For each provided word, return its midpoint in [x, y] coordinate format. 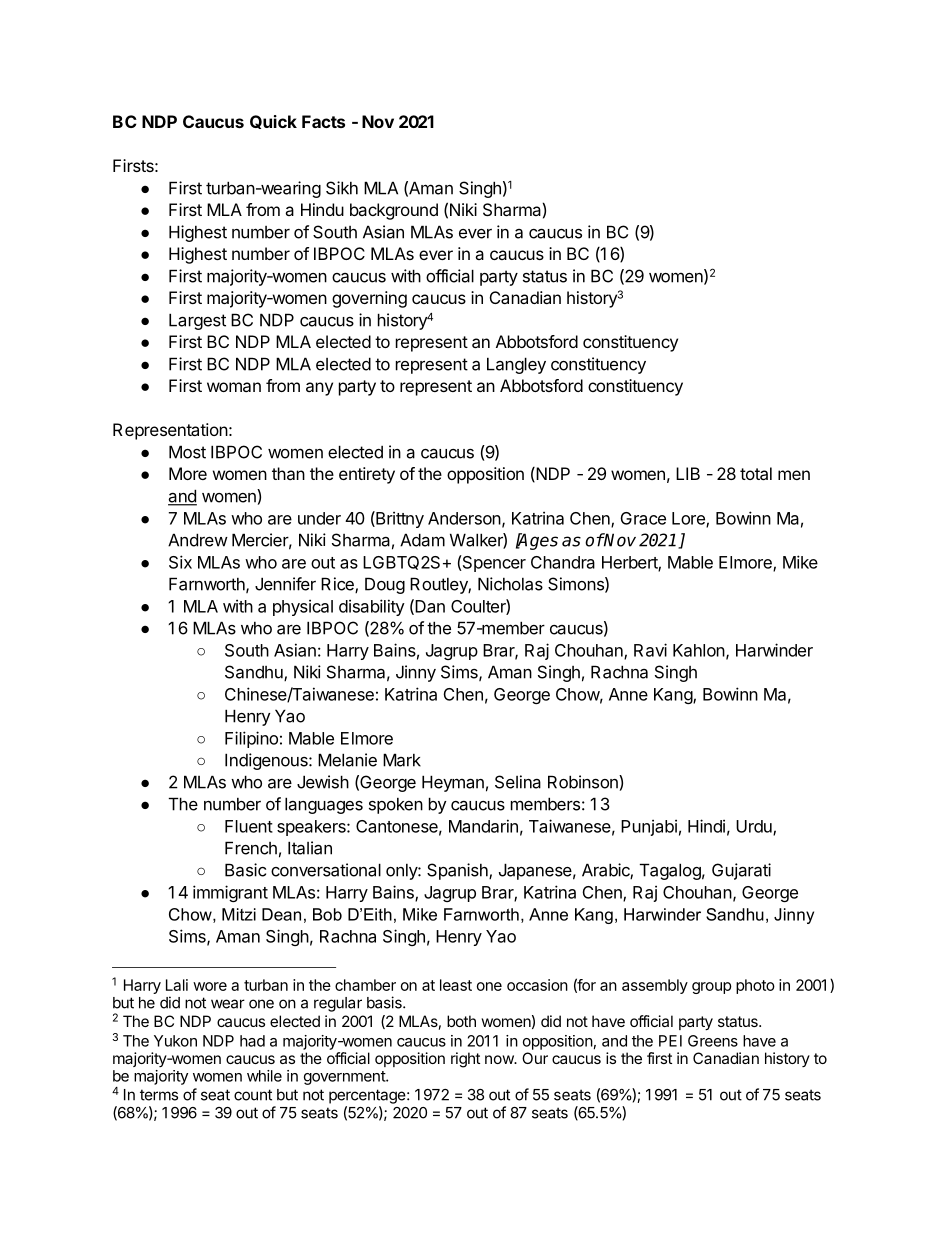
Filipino [251, 739]
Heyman [453, 783]
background [394, 211]
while [264, 1076]
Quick [273, 122]
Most [187, 452]
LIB [688, 473]
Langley [516, 365]
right [465, 1060]
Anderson [464, 518]
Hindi [706, 826]
